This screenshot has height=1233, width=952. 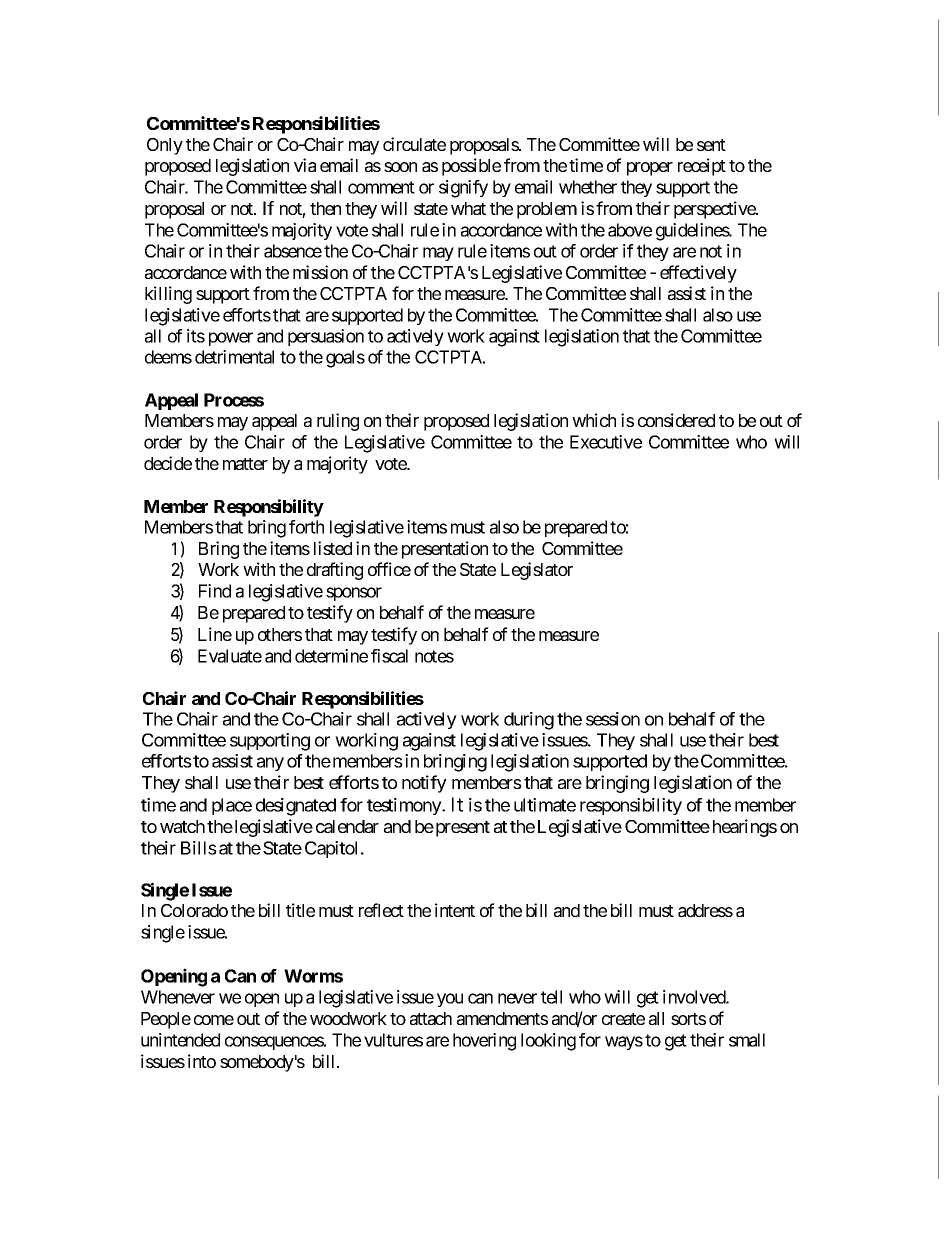 What do you see at coordinates (702, 167) in the screenshot?
I see `receipt` at bounding box center [702, 167].
